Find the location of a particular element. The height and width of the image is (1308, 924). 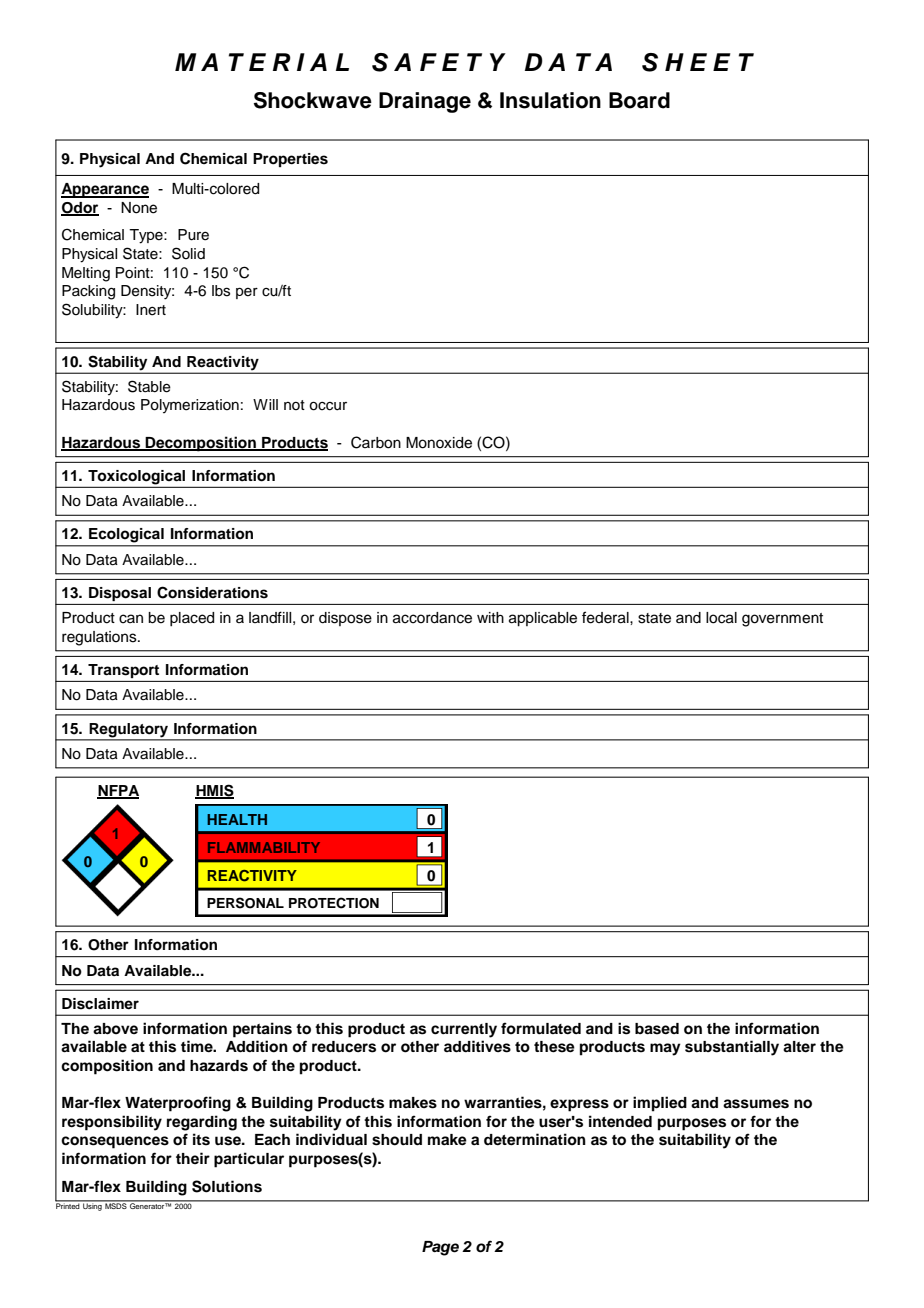

Monoxide is located at coordinates (439, 443).
